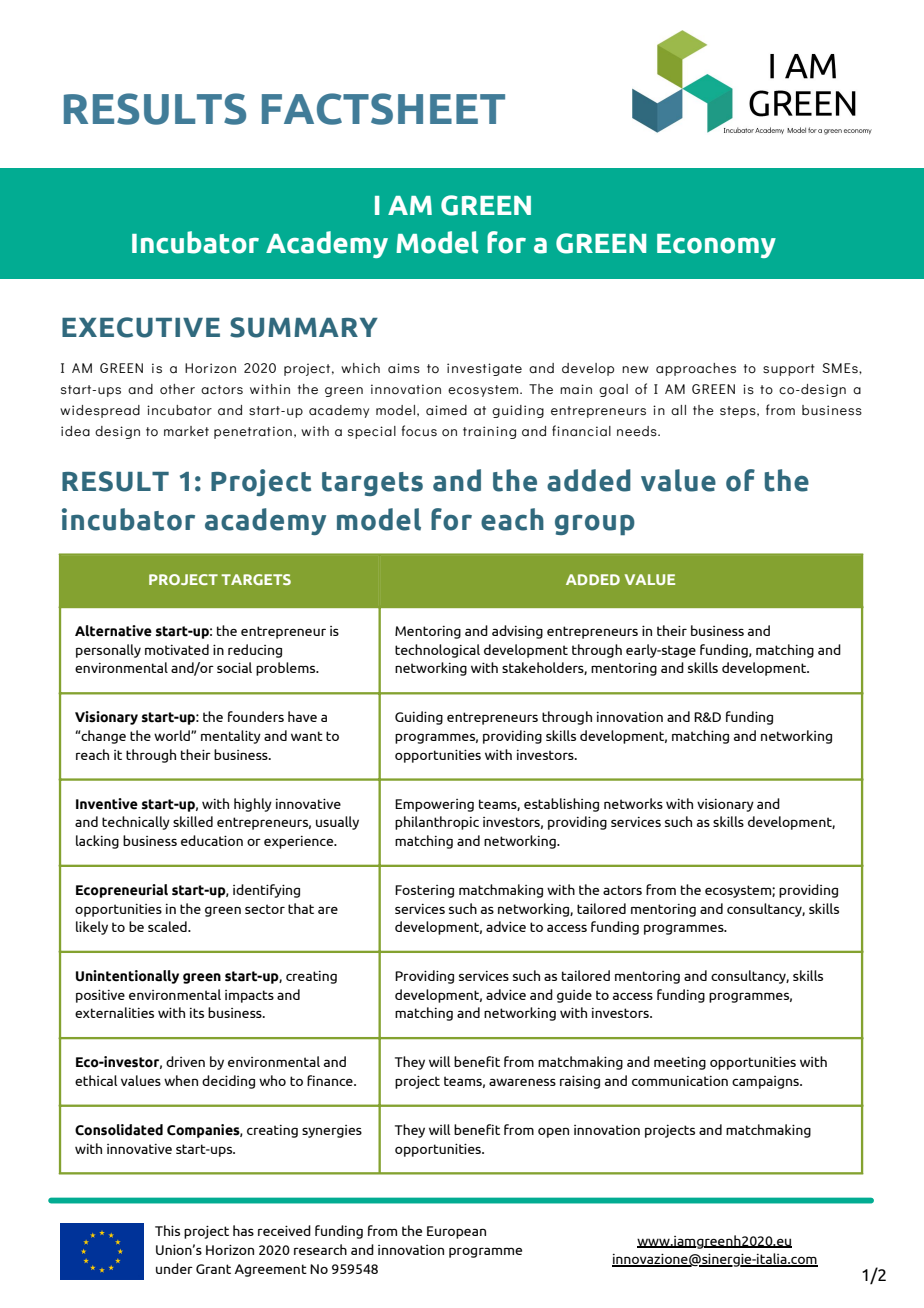 The width and height of the image is (924, 1308). Describe the element at coordinates (141, 327) in the image. I see `EXECUTIVE` at that location.
